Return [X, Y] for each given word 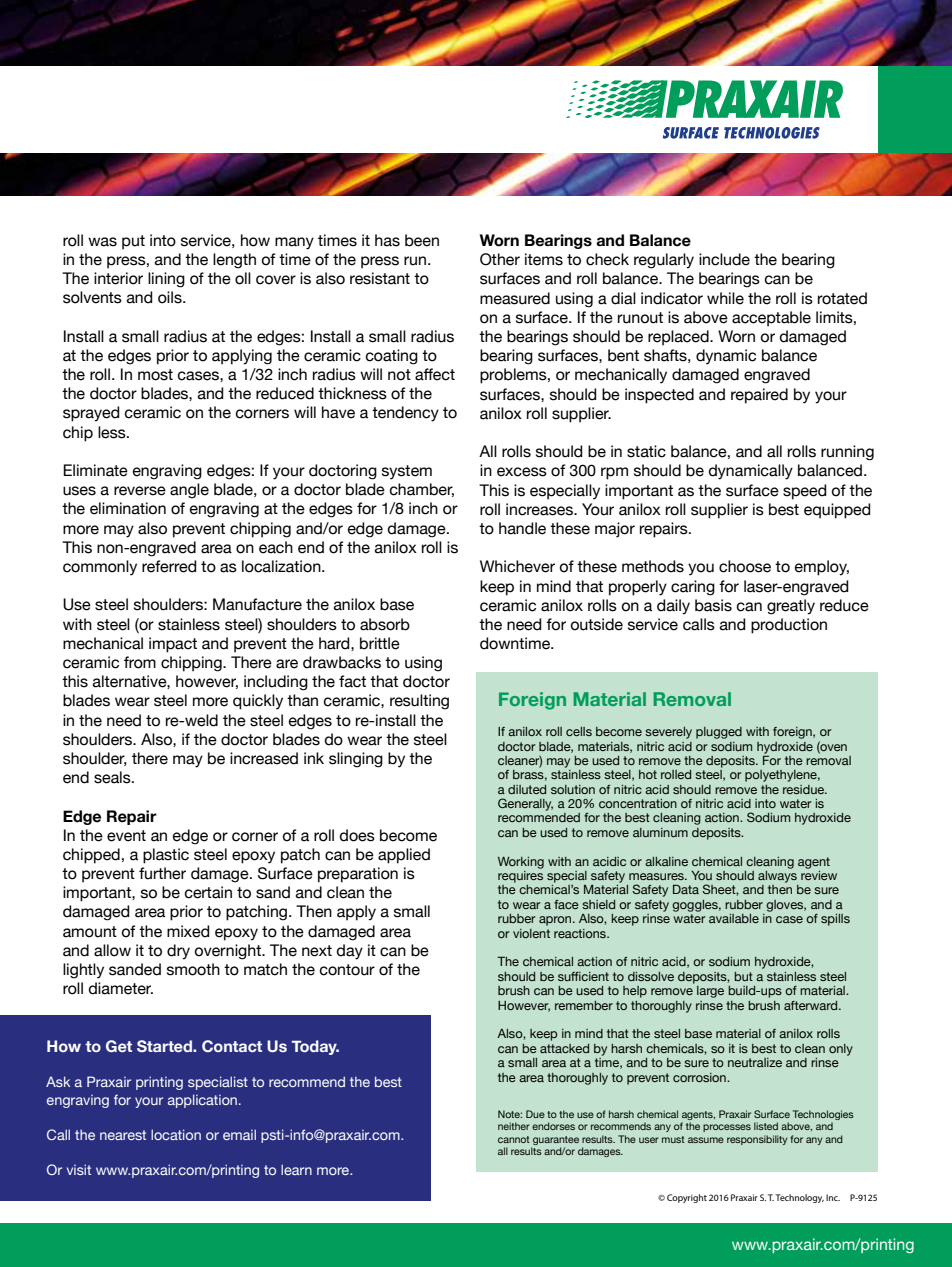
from [140, 662]
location [176, 1134]
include [724, 259]
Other [500, 259]
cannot [514, 1139]
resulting [419, 702]
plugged [719, 733]
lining [166, 280]
